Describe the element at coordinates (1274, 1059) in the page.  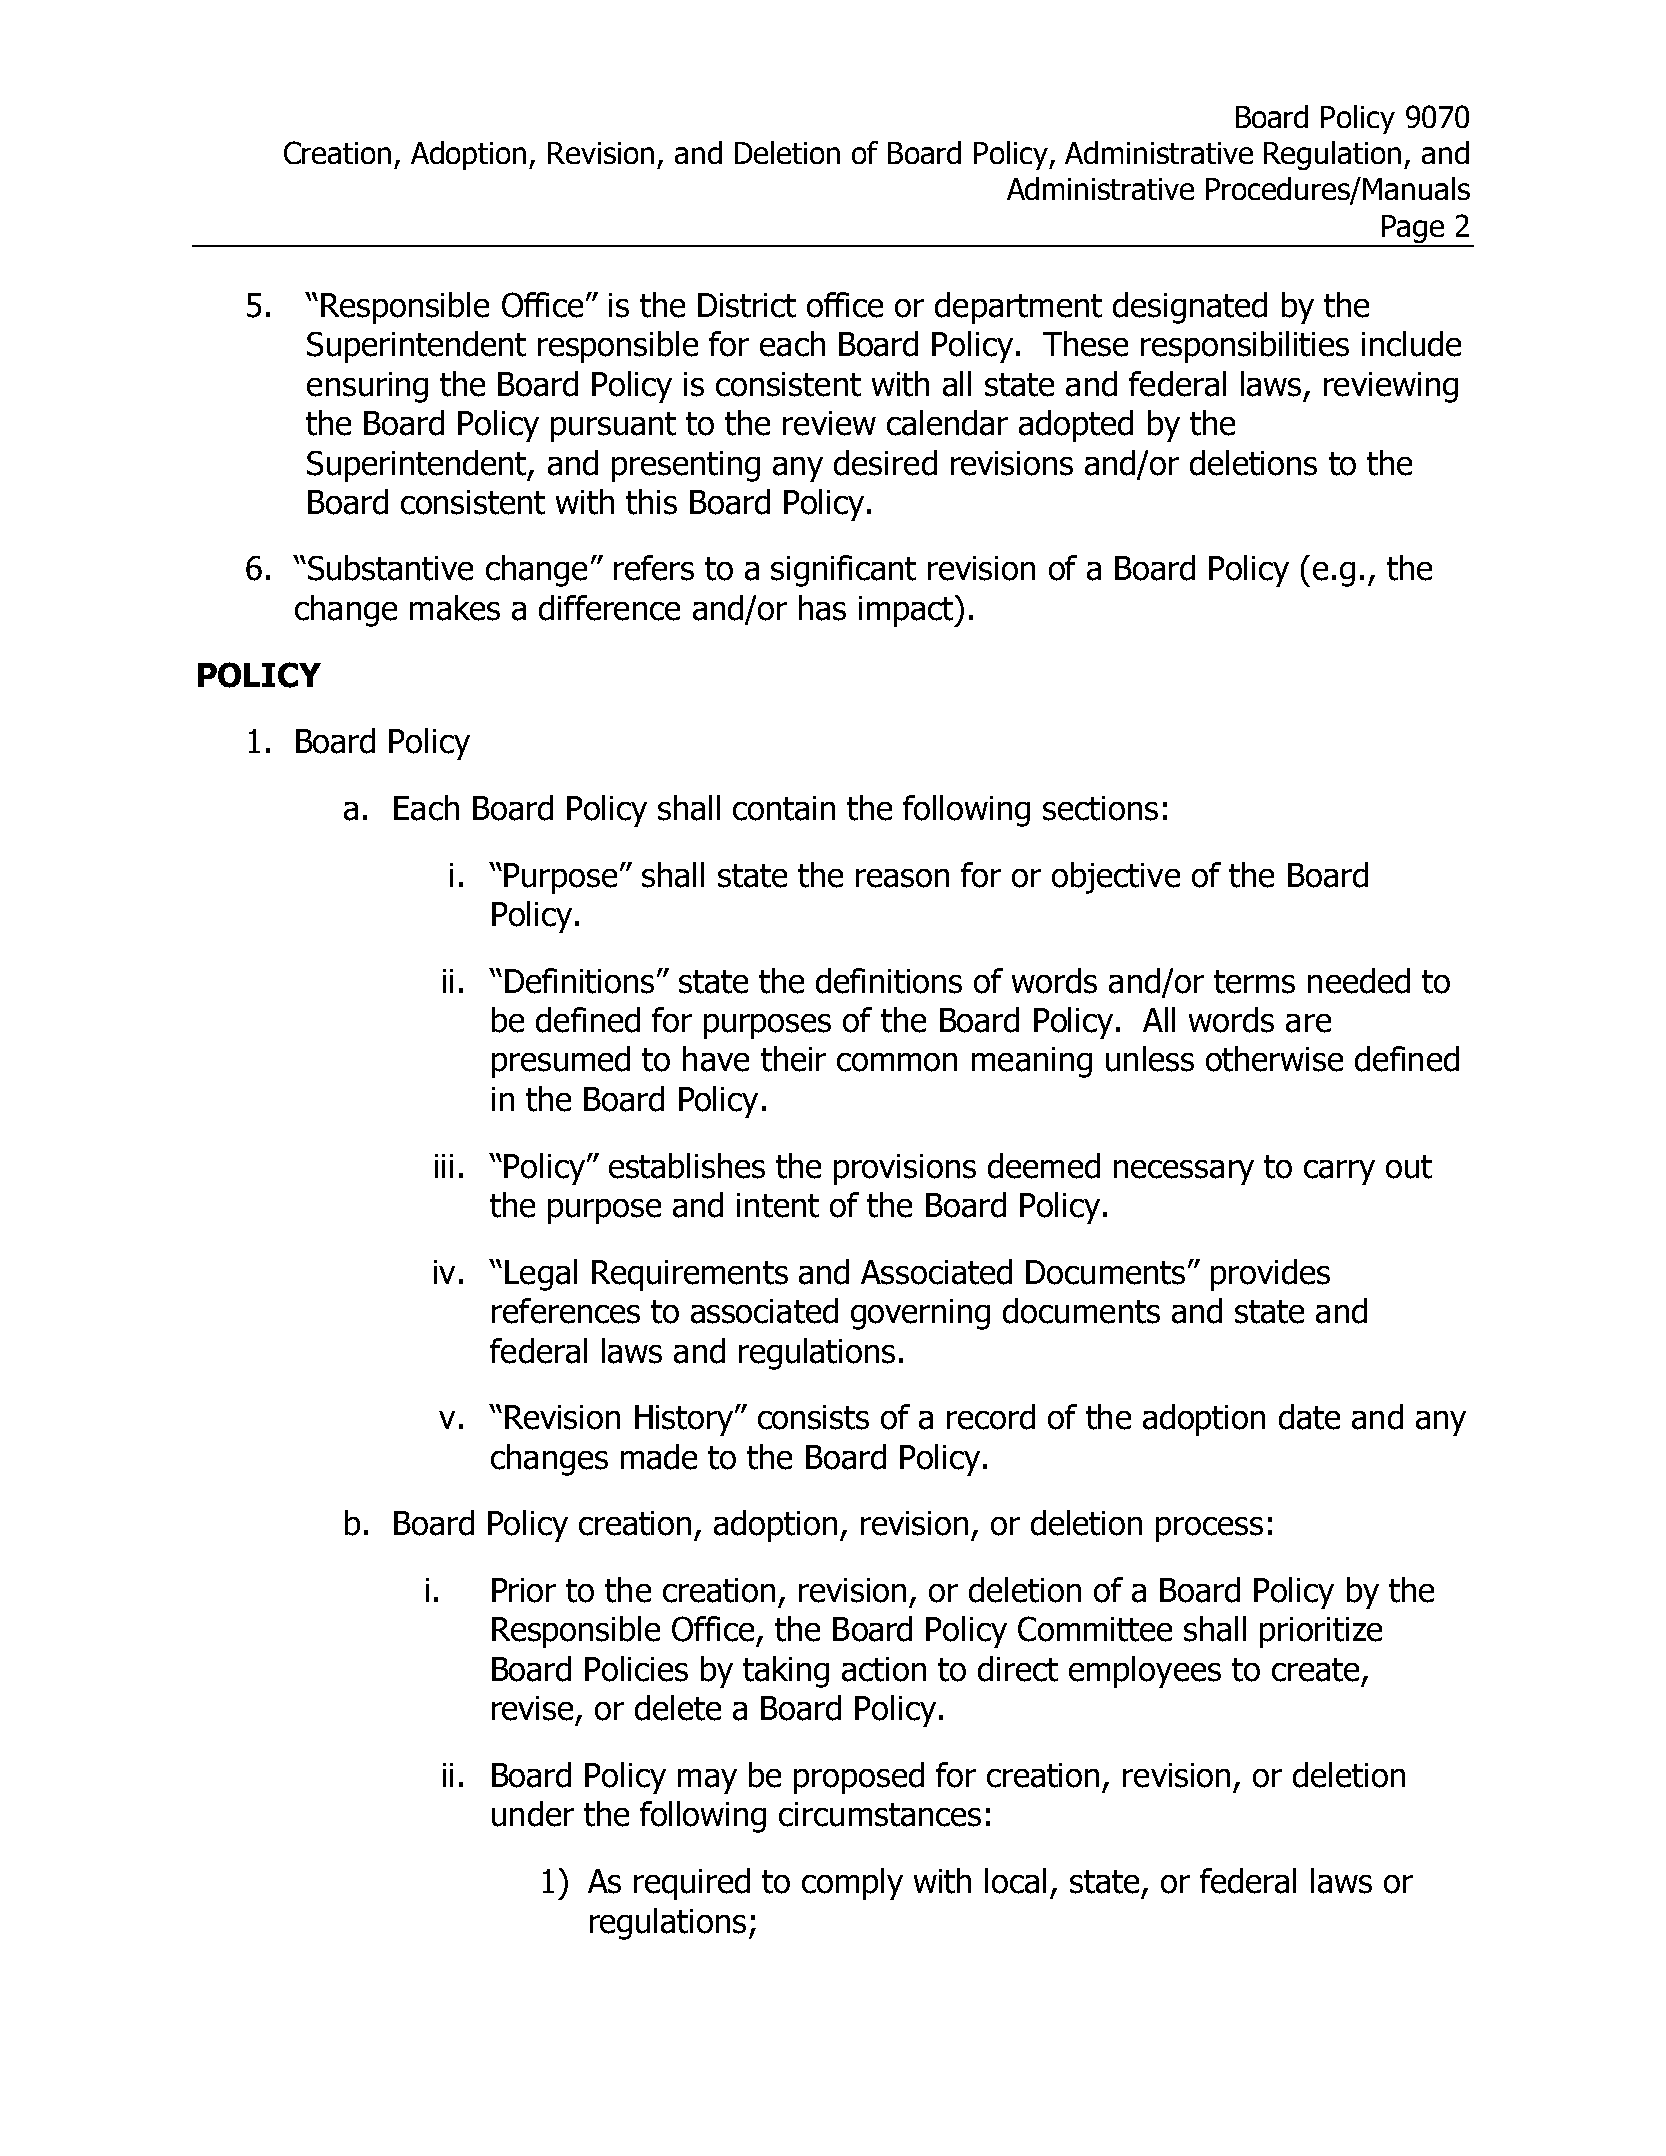
I see `otherwise` at that location.
